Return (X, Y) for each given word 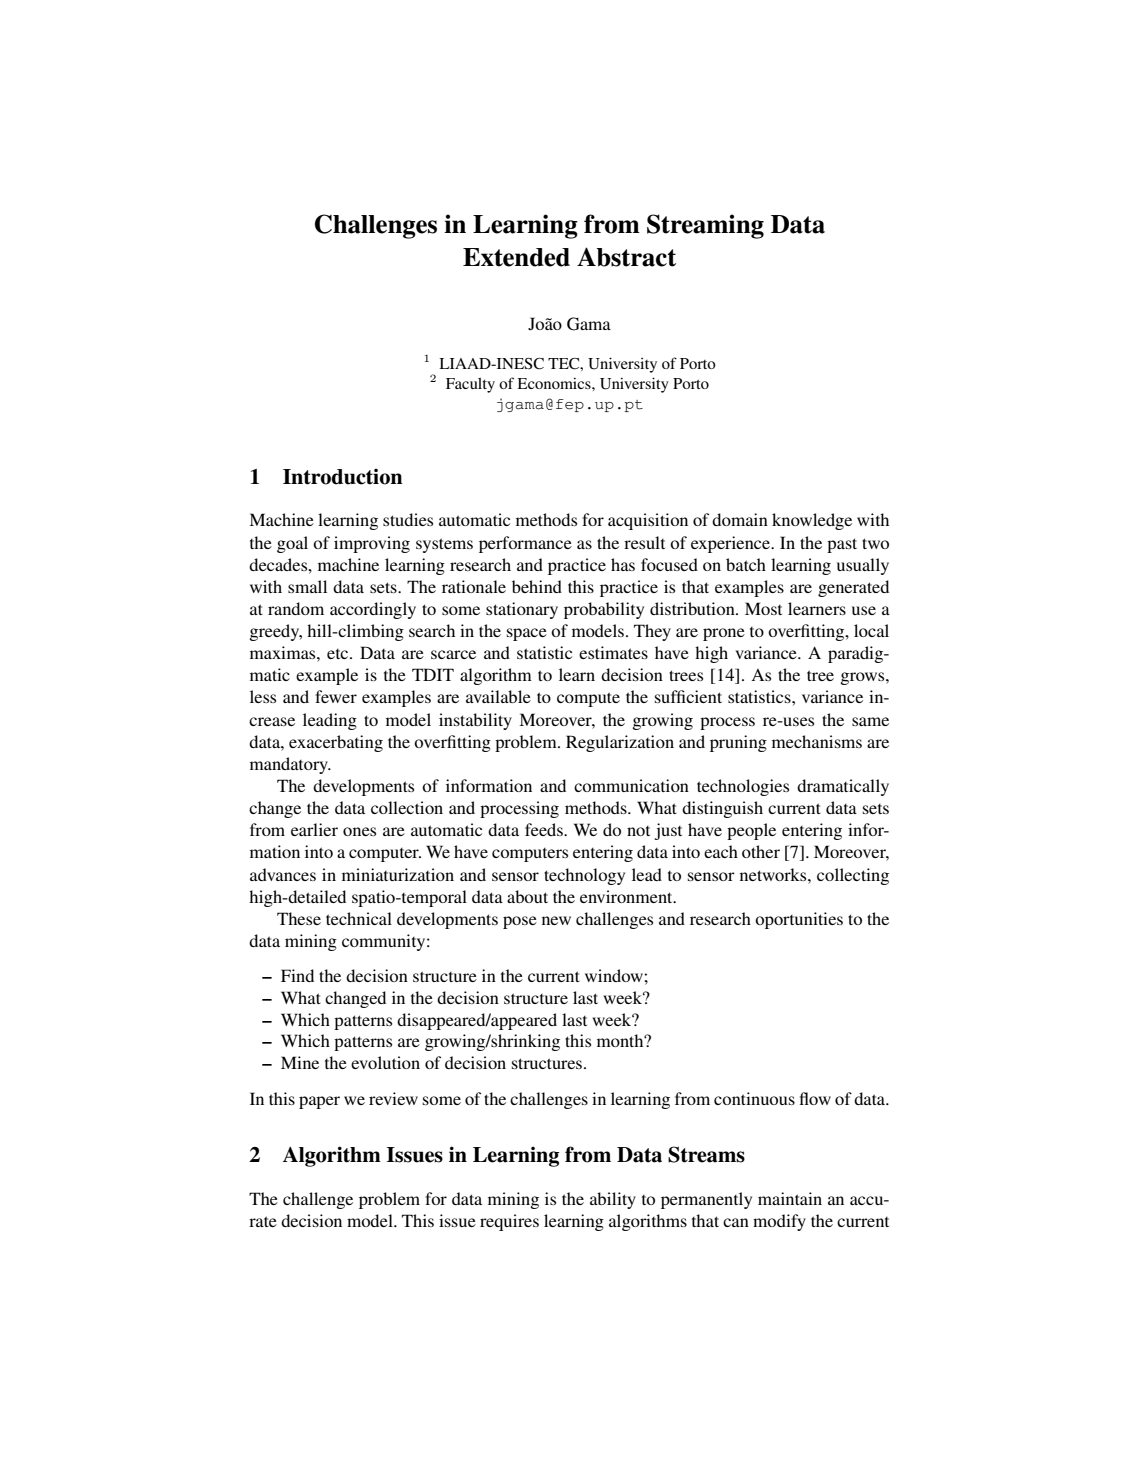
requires (509, 1222)
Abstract (626, 257)
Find (297, 975)
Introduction (343, 477)
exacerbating (336, 743)
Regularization (620, 743)
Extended (516, 257)
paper (319, 1102)
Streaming (705, 226)
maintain (790, 1198)
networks (774, 874)
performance (525, 544)
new (556, 920)
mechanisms (817, 741)
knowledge (812, 521)
